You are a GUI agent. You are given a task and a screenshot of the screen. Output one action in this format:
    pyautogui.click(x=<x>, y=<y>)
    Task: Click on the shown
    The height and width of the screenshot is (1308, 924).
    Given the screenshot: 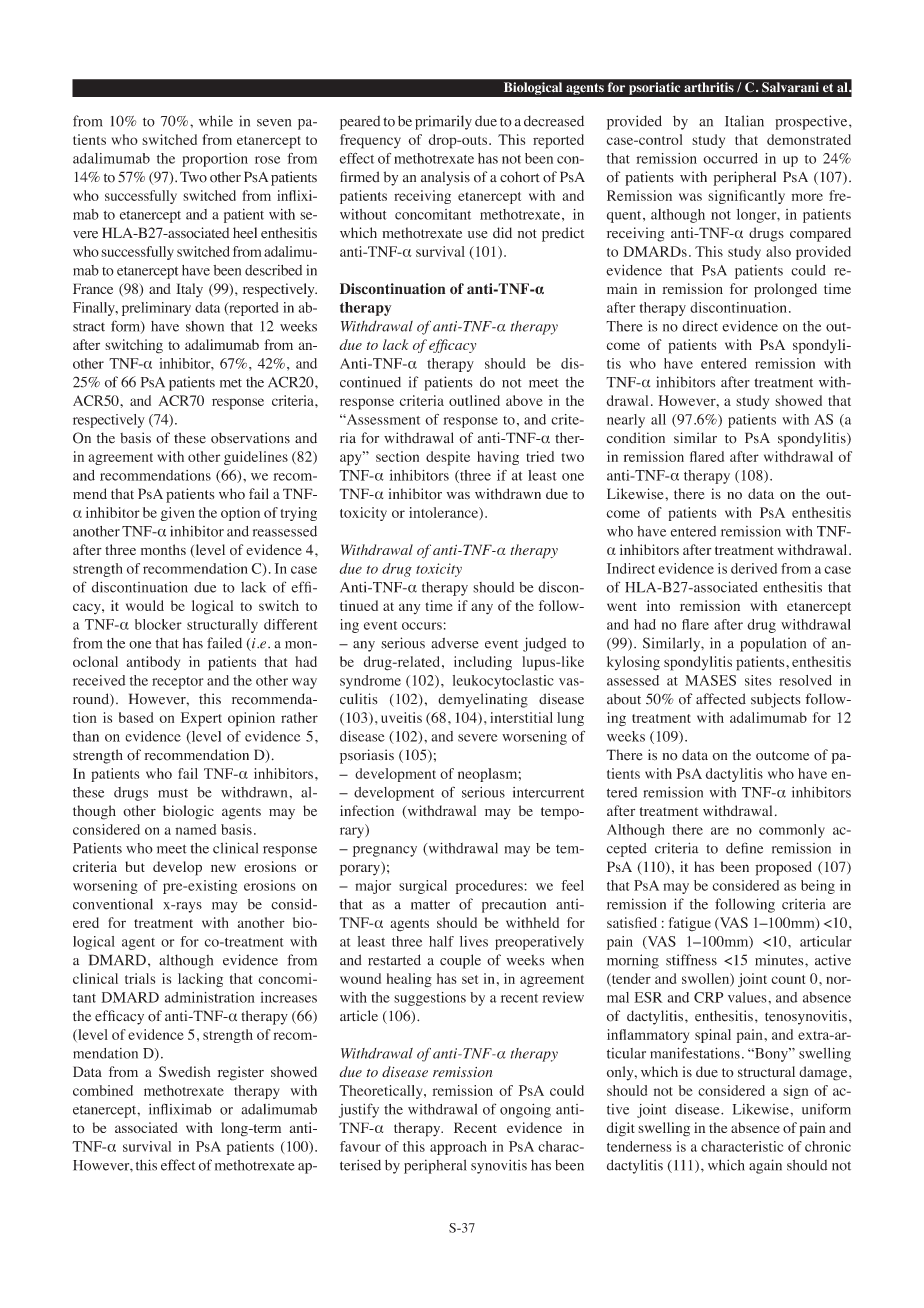 What is the action you would take?
    pyautogui.click(x=205, y=326)
